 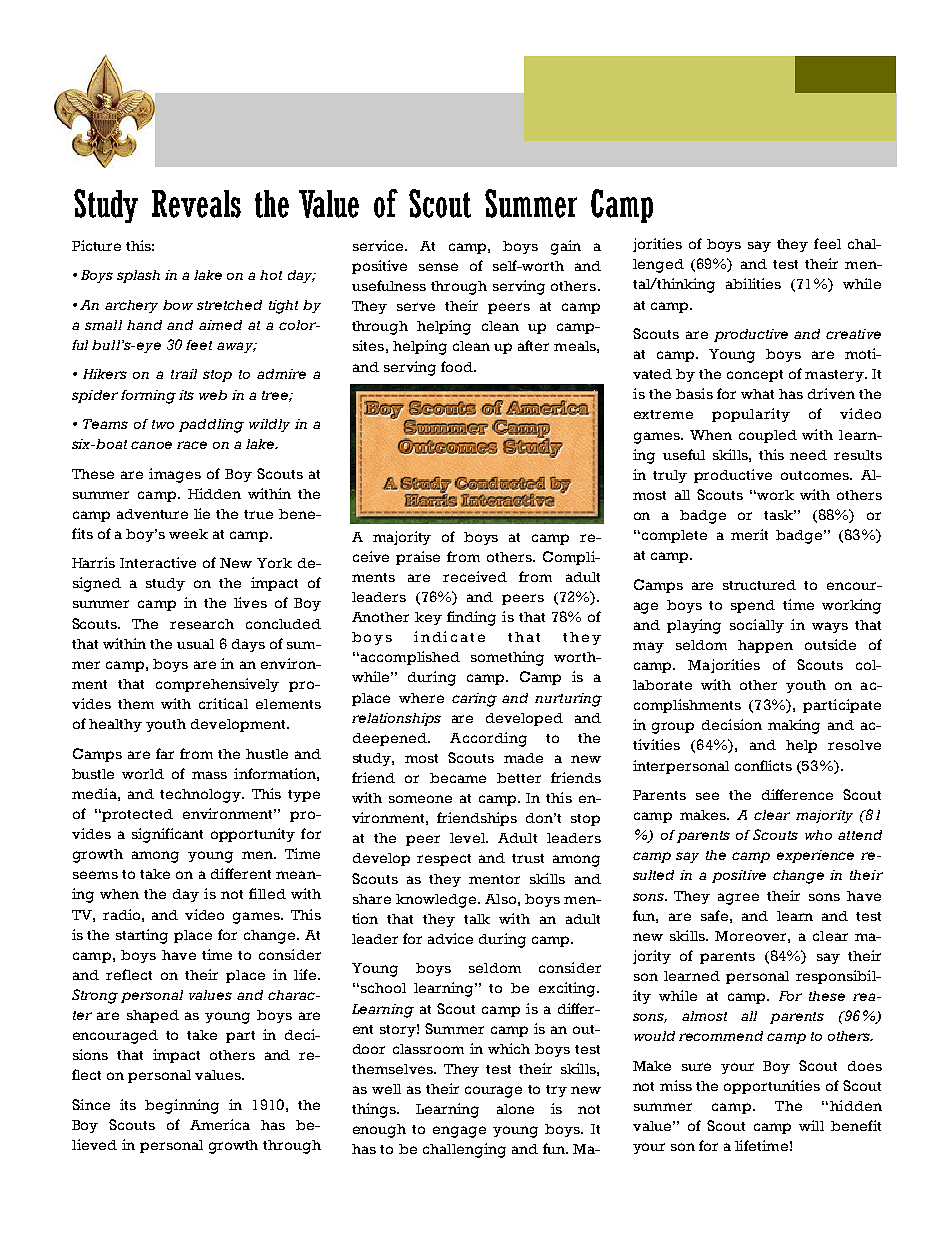 What do you see at coordinates (195, 644) in the screenshot?
I see `usual` at bounding box center [195, 644].
